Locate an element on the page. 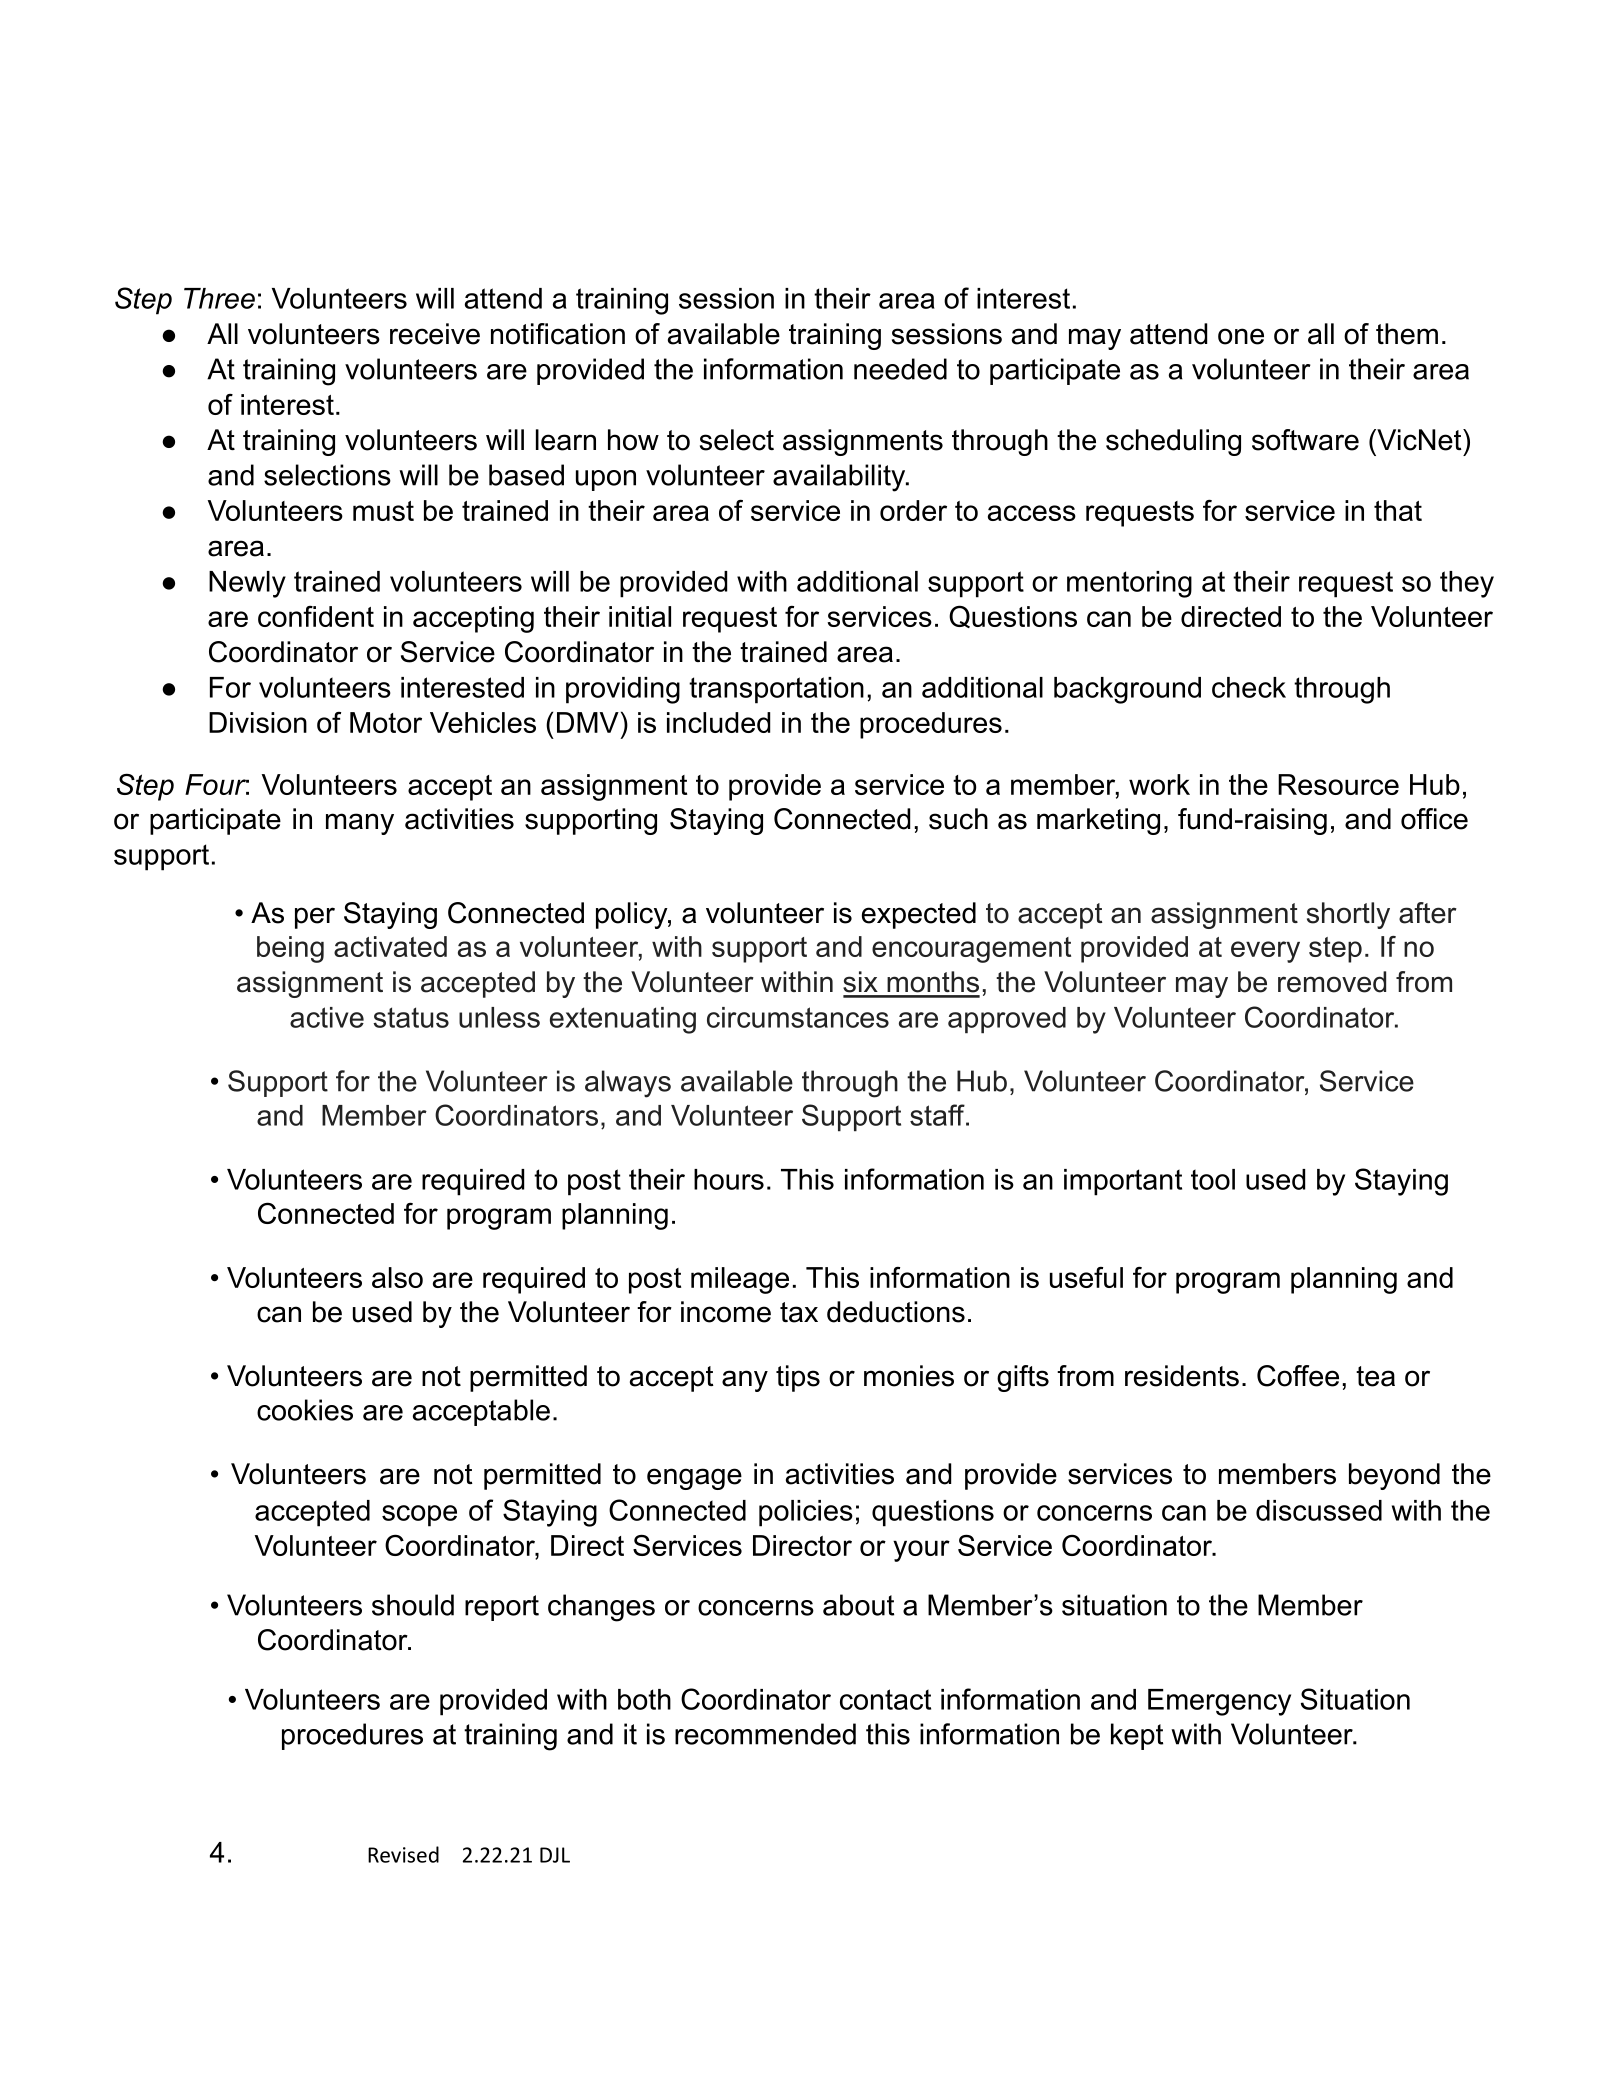 This document has height=2074, width=1603. activated is located at coordinates (390, 946).
